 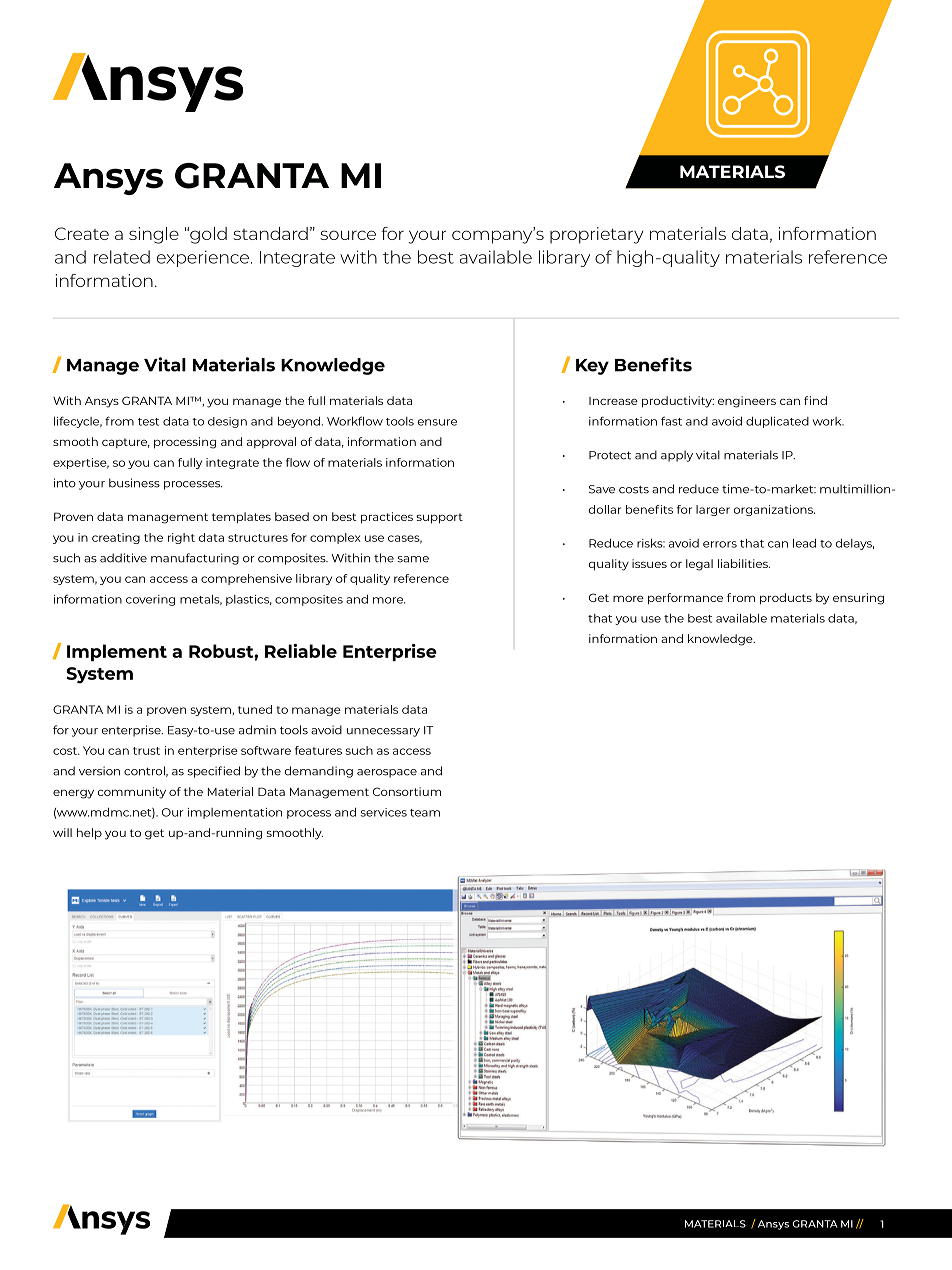 What do you see at coordinates (596, 235) in the document?
I see `proprietary` at bounding box center [596, 235].
